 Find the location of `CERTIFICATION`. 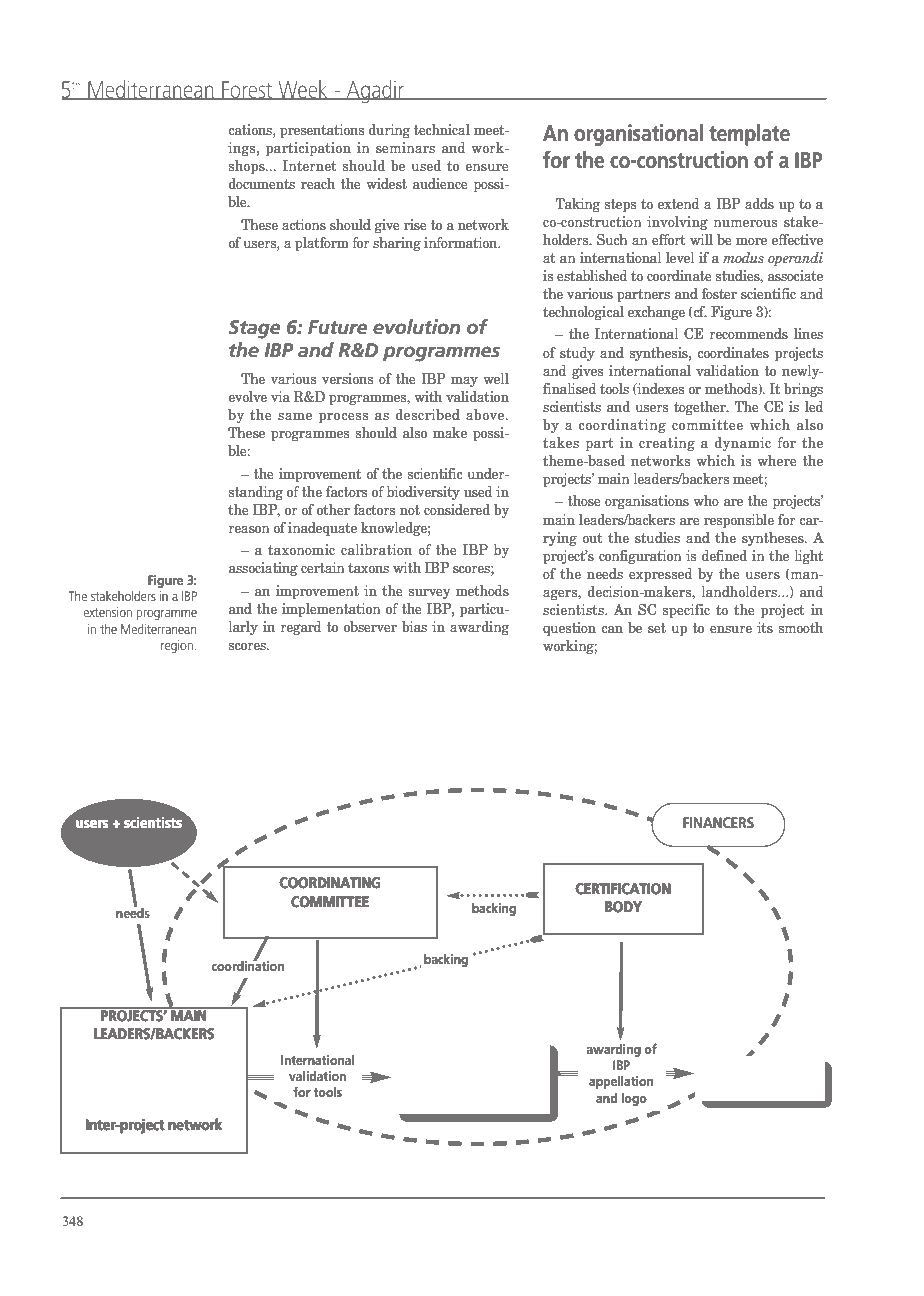

CERTIFICATION is located at coordinates (623, 888).
